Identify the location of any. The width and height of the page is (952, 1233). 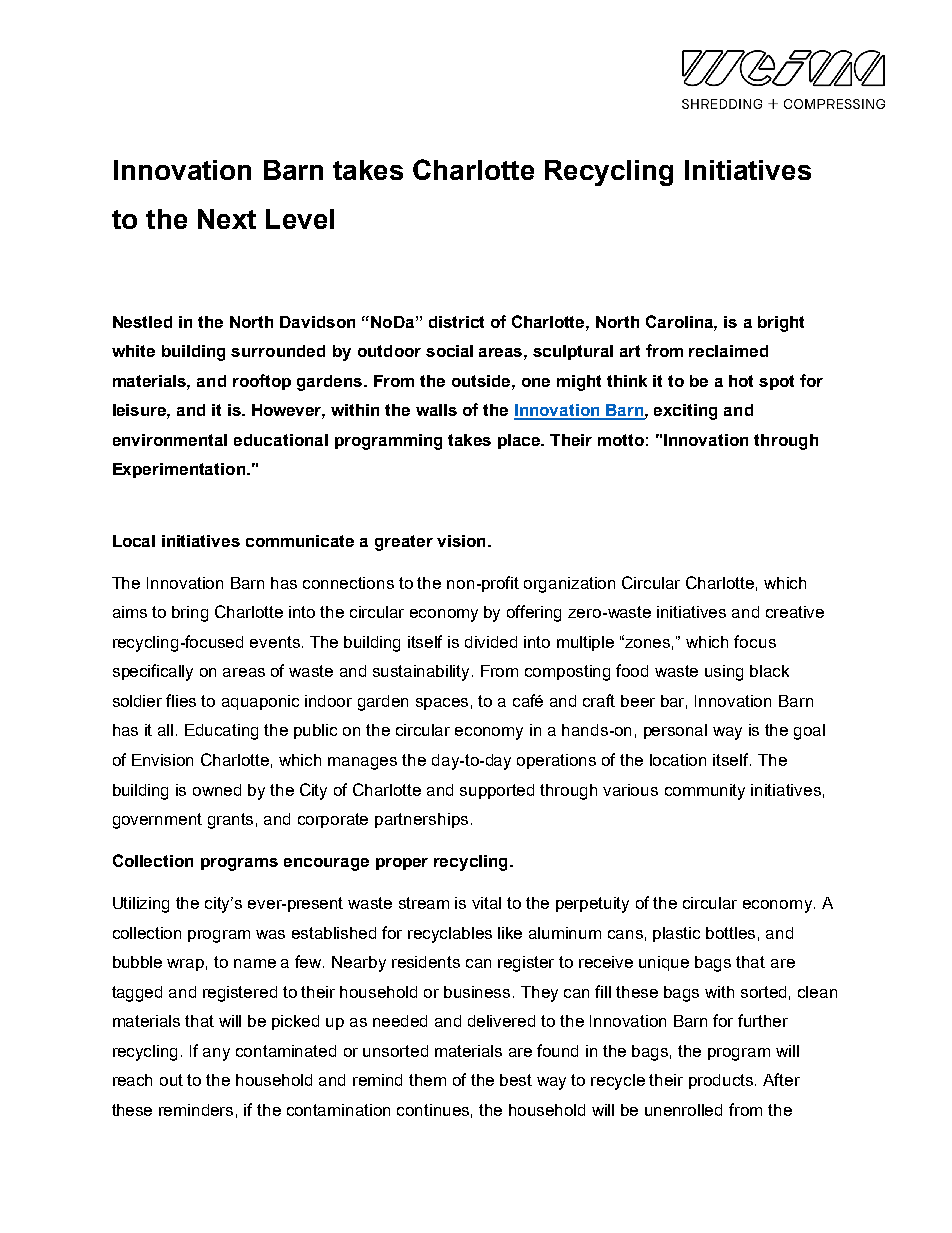
(216, 1054).
